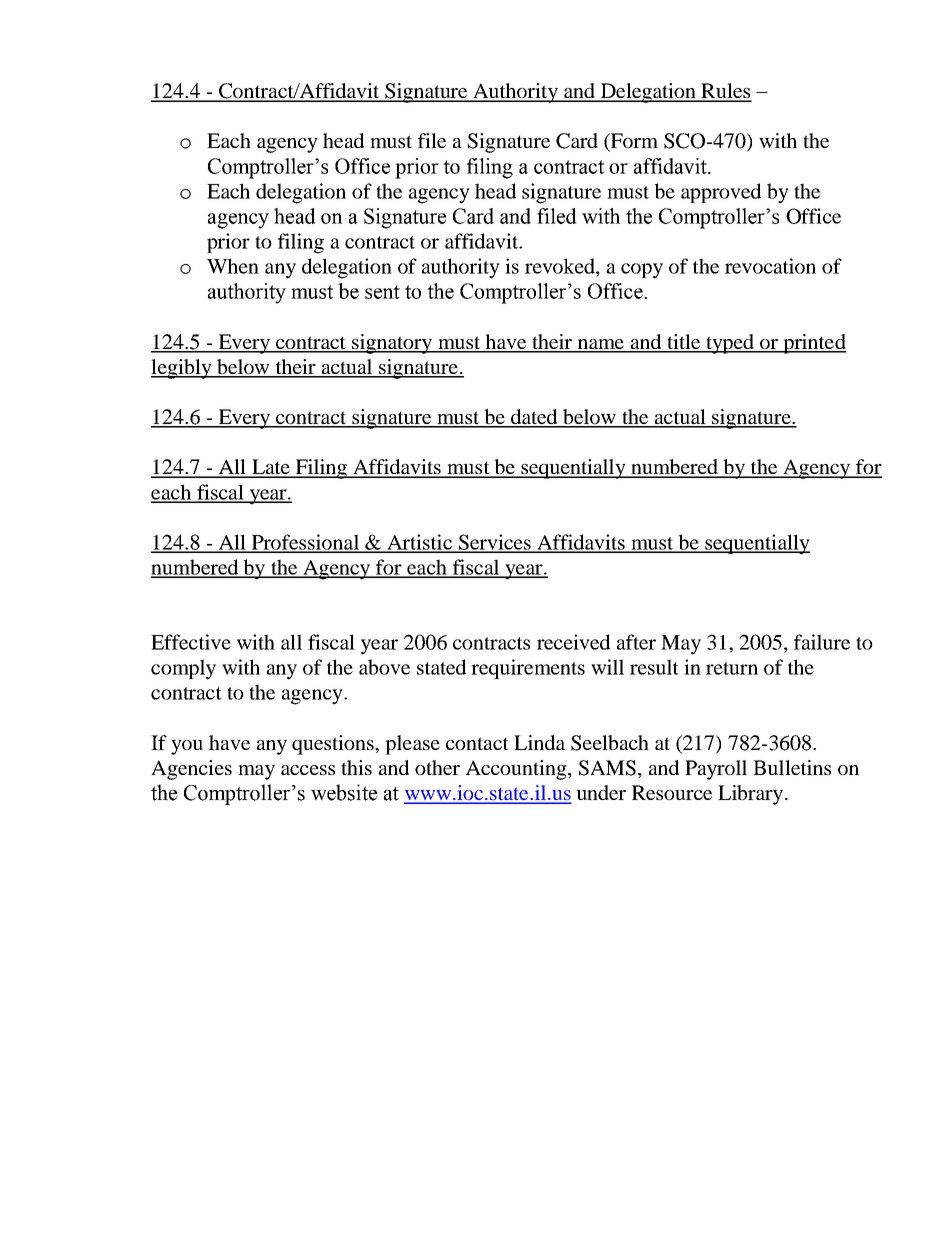  I want to click on Late, so click(271, 468).
